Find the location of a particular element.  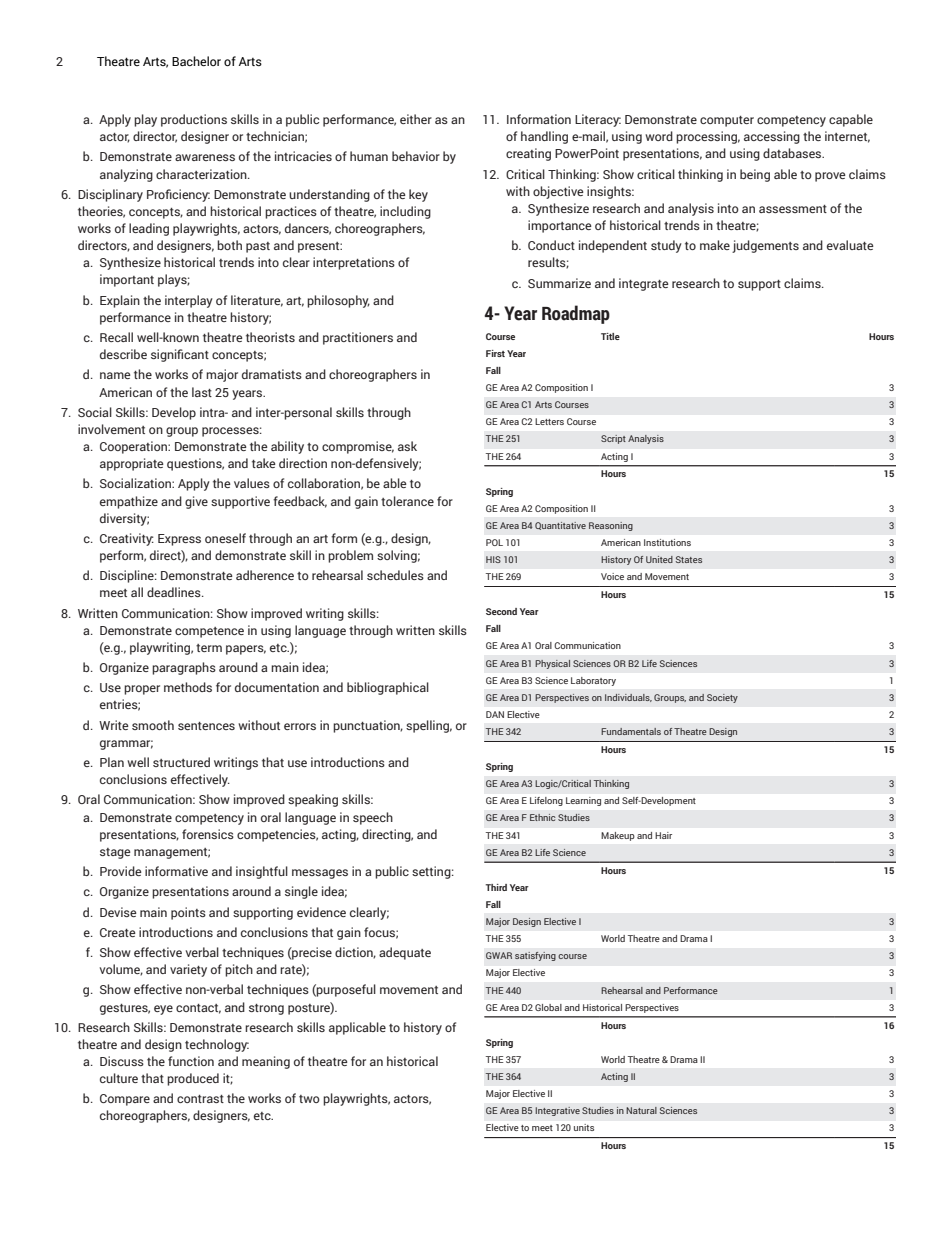

First is located at coordinates (495, 353).
